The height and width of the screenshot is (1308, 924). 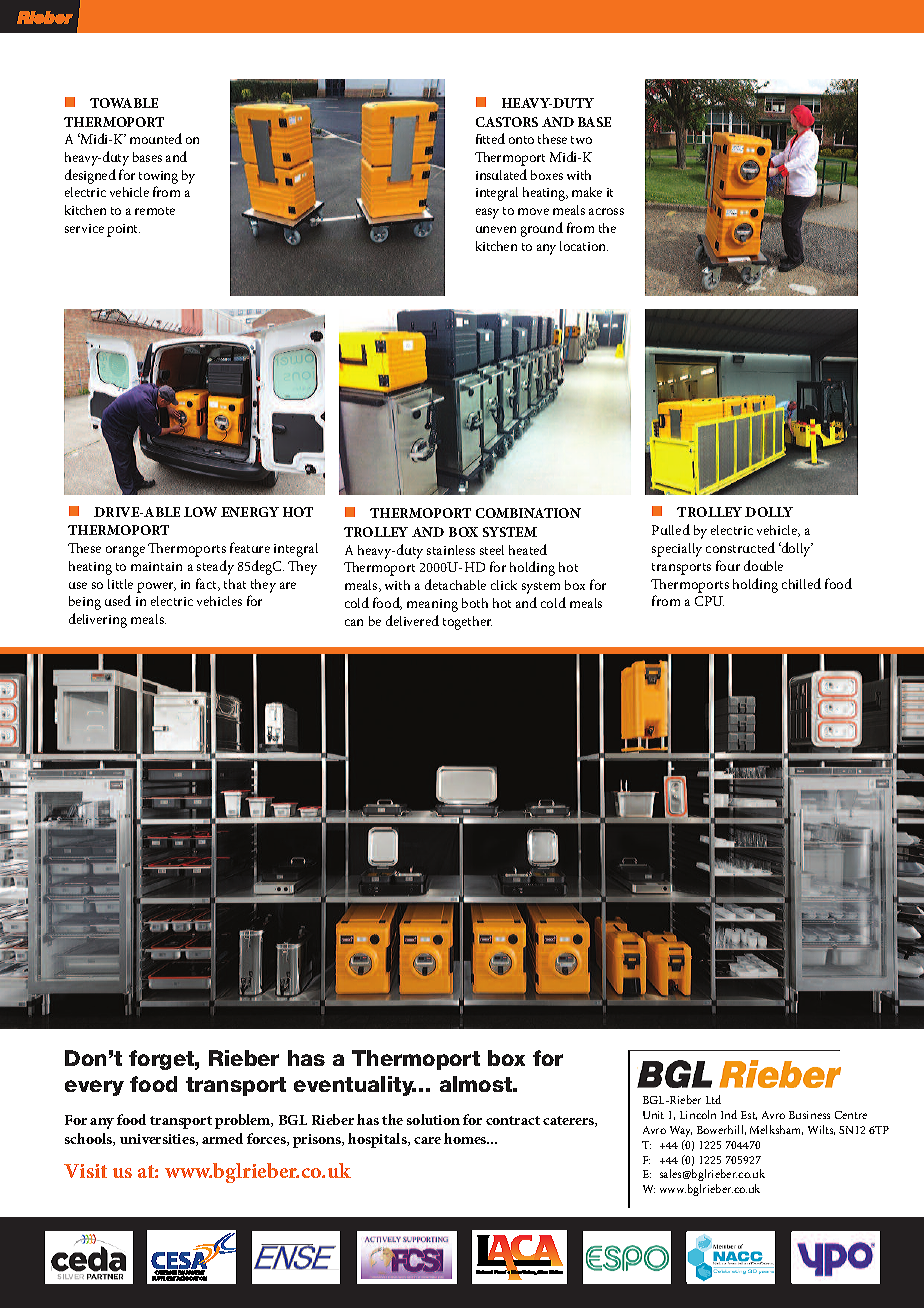 I want to click on constructed, so click(x=740, y=547).
